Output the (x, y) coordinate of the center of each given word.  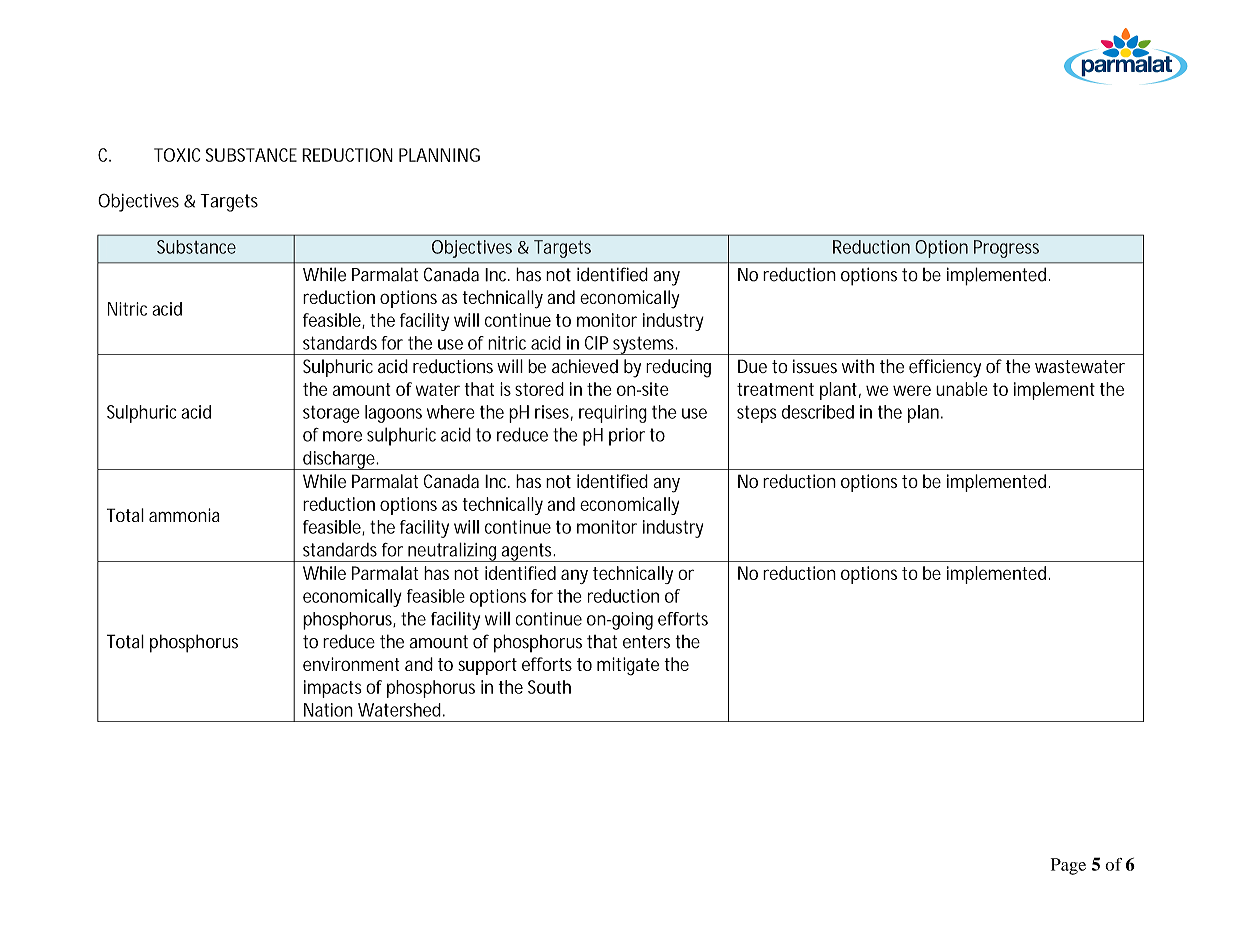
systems (644, 345)
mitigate (628, 666)
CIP (597, 343)
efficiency (945, 368)
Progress (1006, 249)
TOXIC (177, 155)
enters (646, 642)
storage (331, 414)
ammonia (184, 515)
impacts (333, 689)
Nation (328, 710)
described (818, 412)
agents (527, 552)
